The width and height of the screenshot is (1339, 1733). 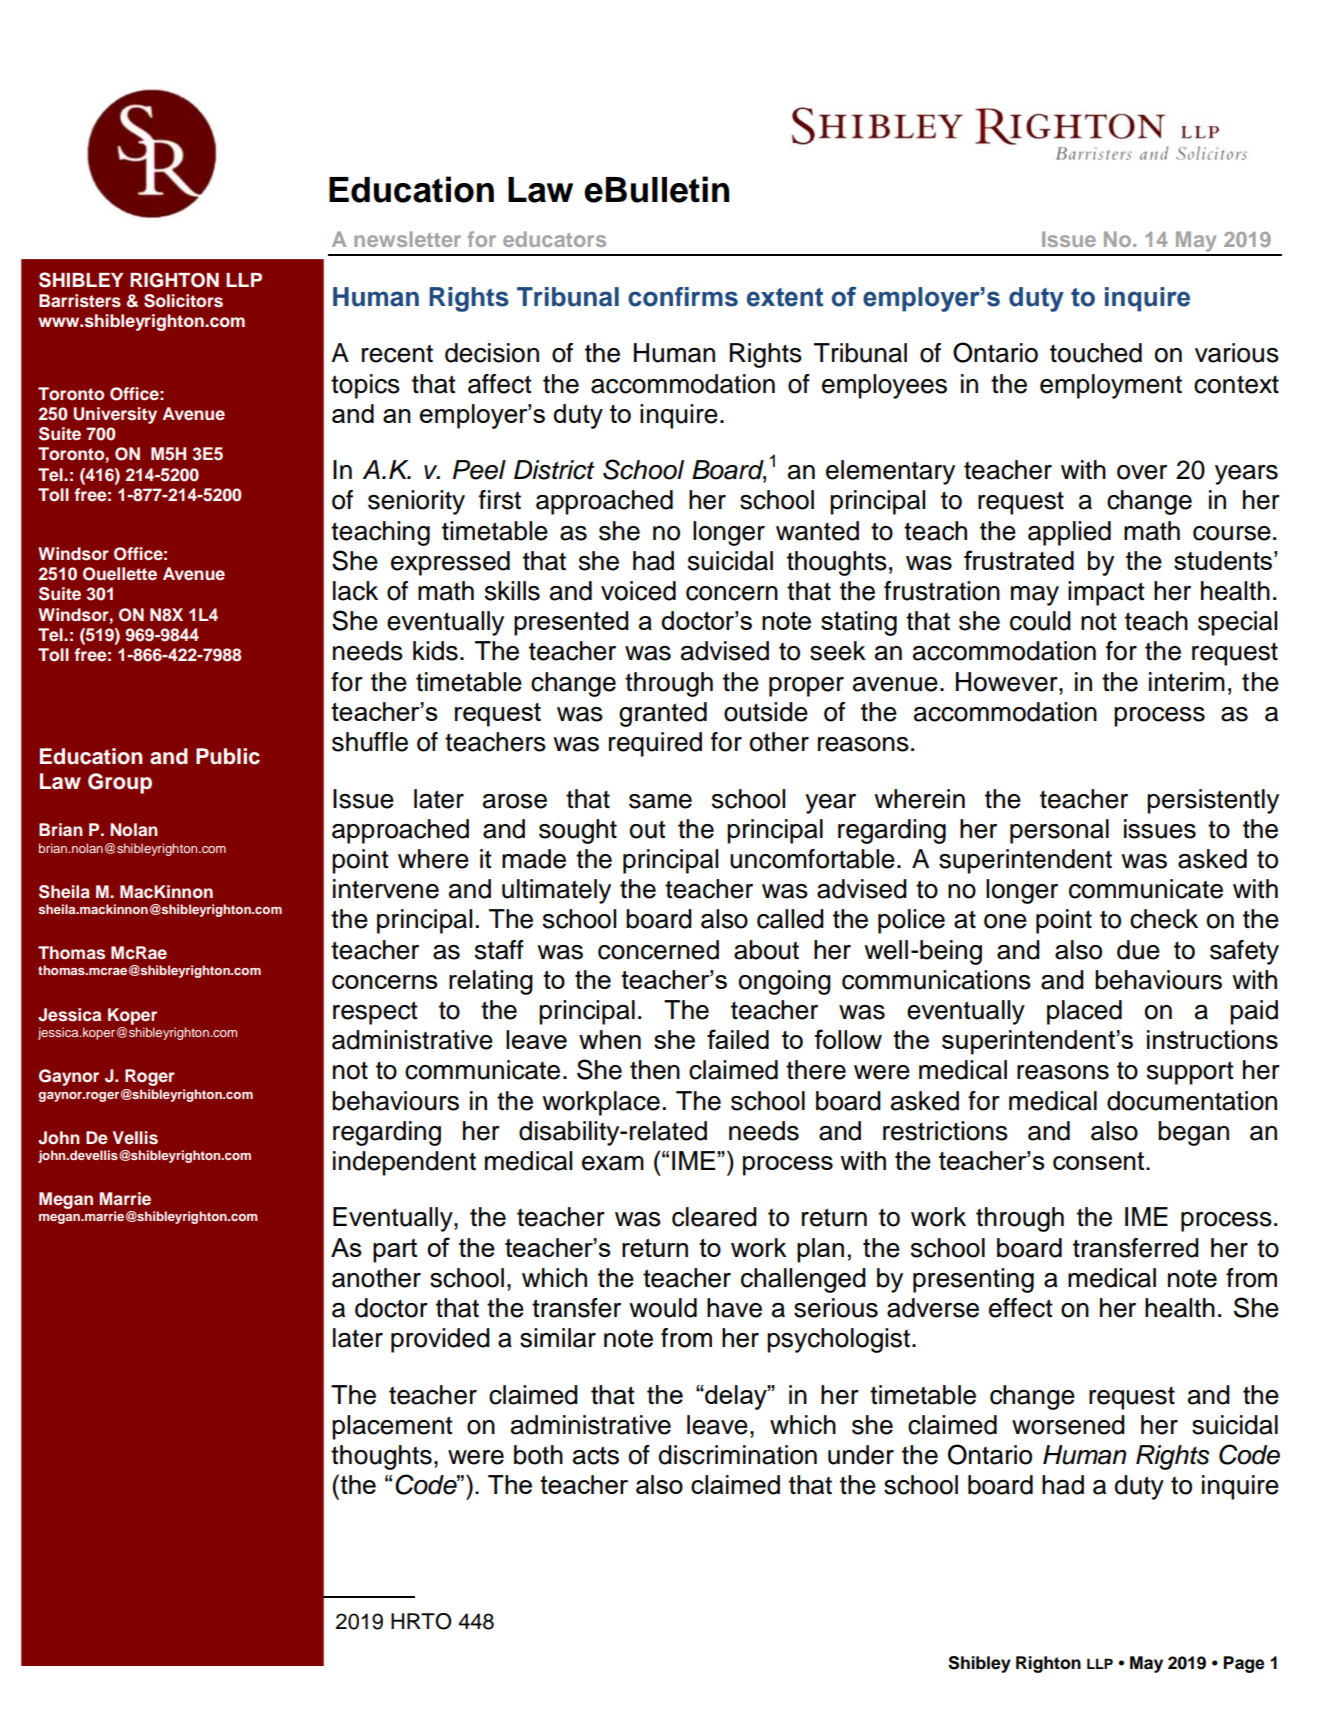 What do you see at coordinates (355, 591) in the screenshot?
I see `lack` at bounding box center [355, 591].
